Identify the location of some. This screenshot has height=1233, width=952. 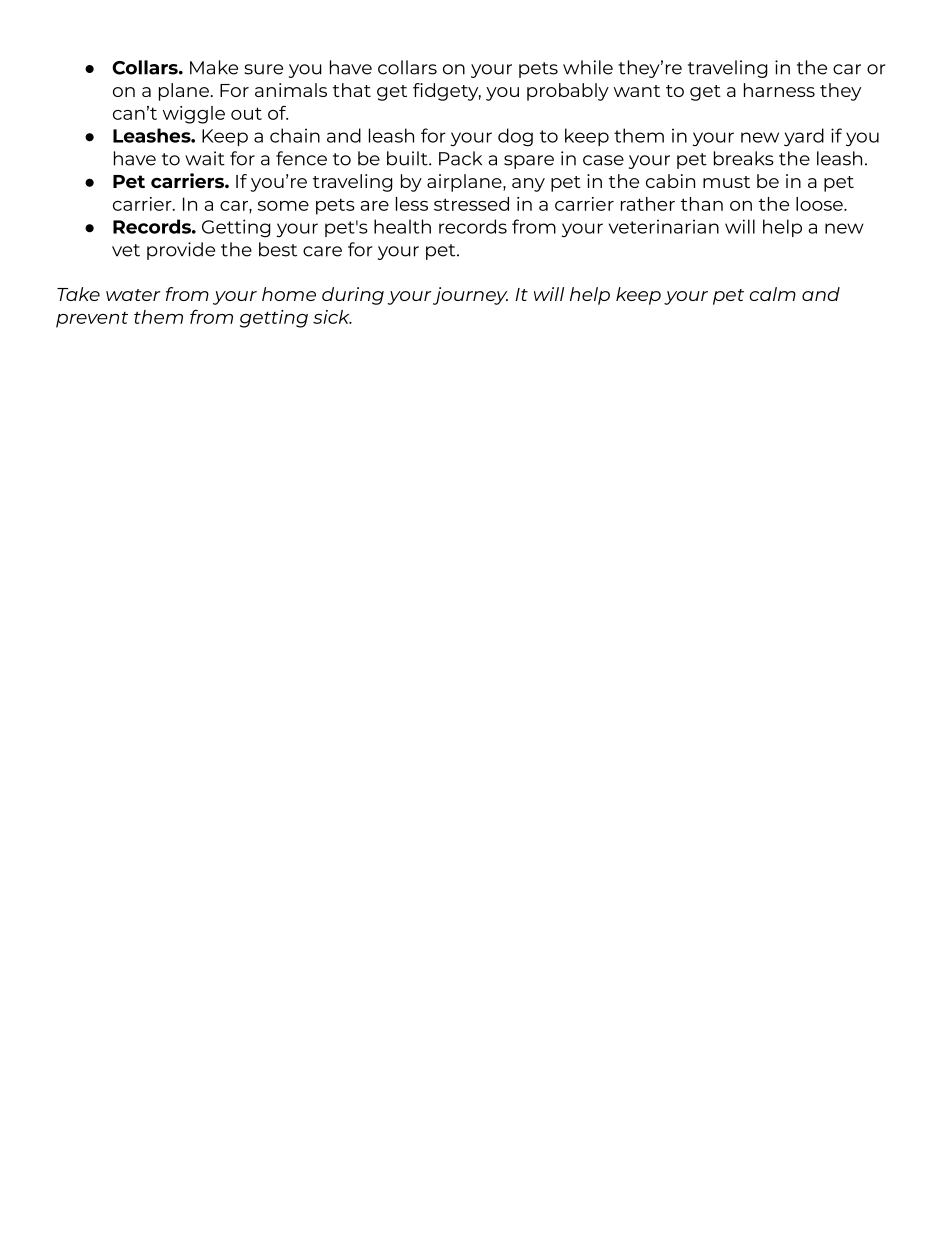
(283, 206).
